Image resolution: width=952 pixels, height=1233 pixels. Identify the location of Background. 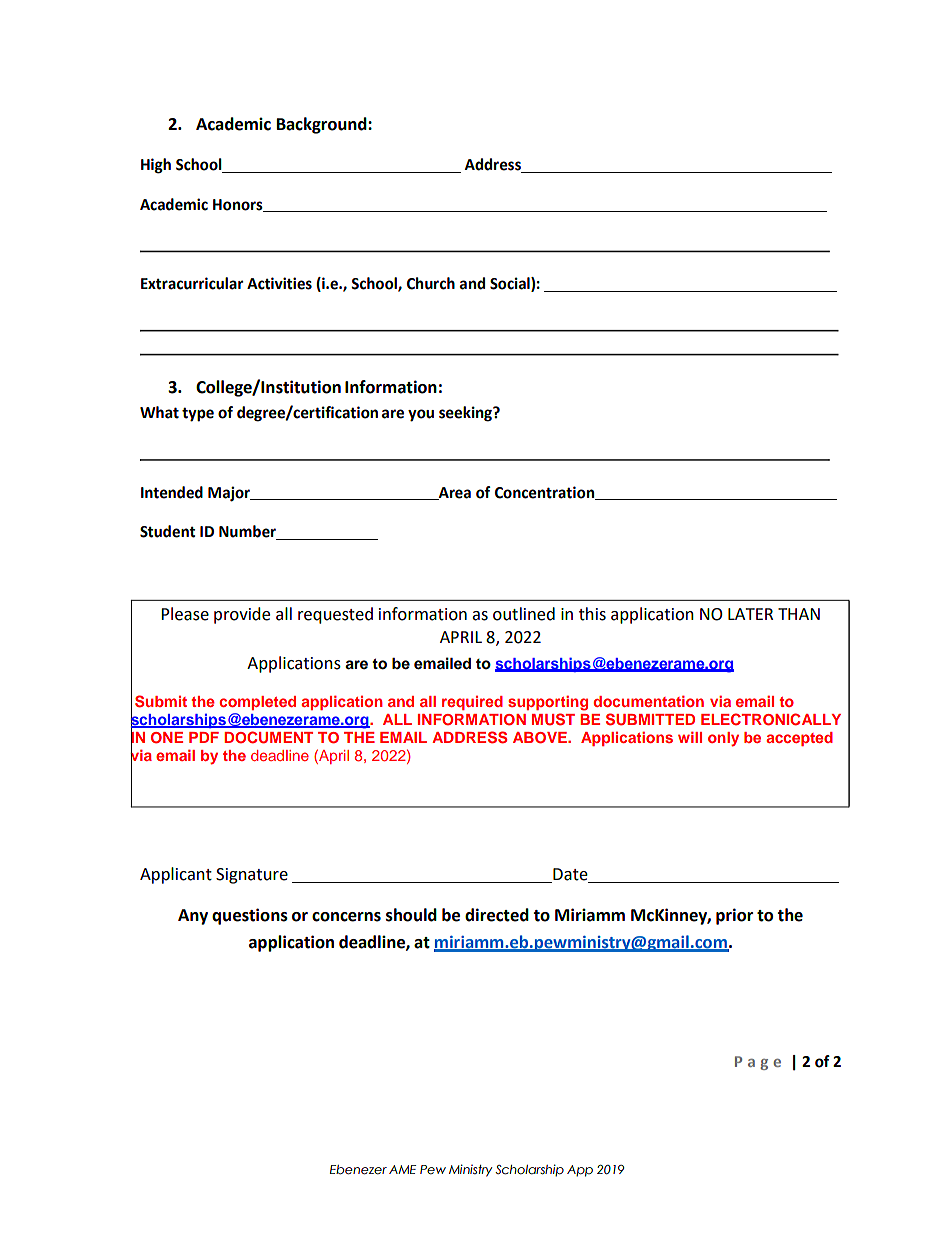
(323, 125).
